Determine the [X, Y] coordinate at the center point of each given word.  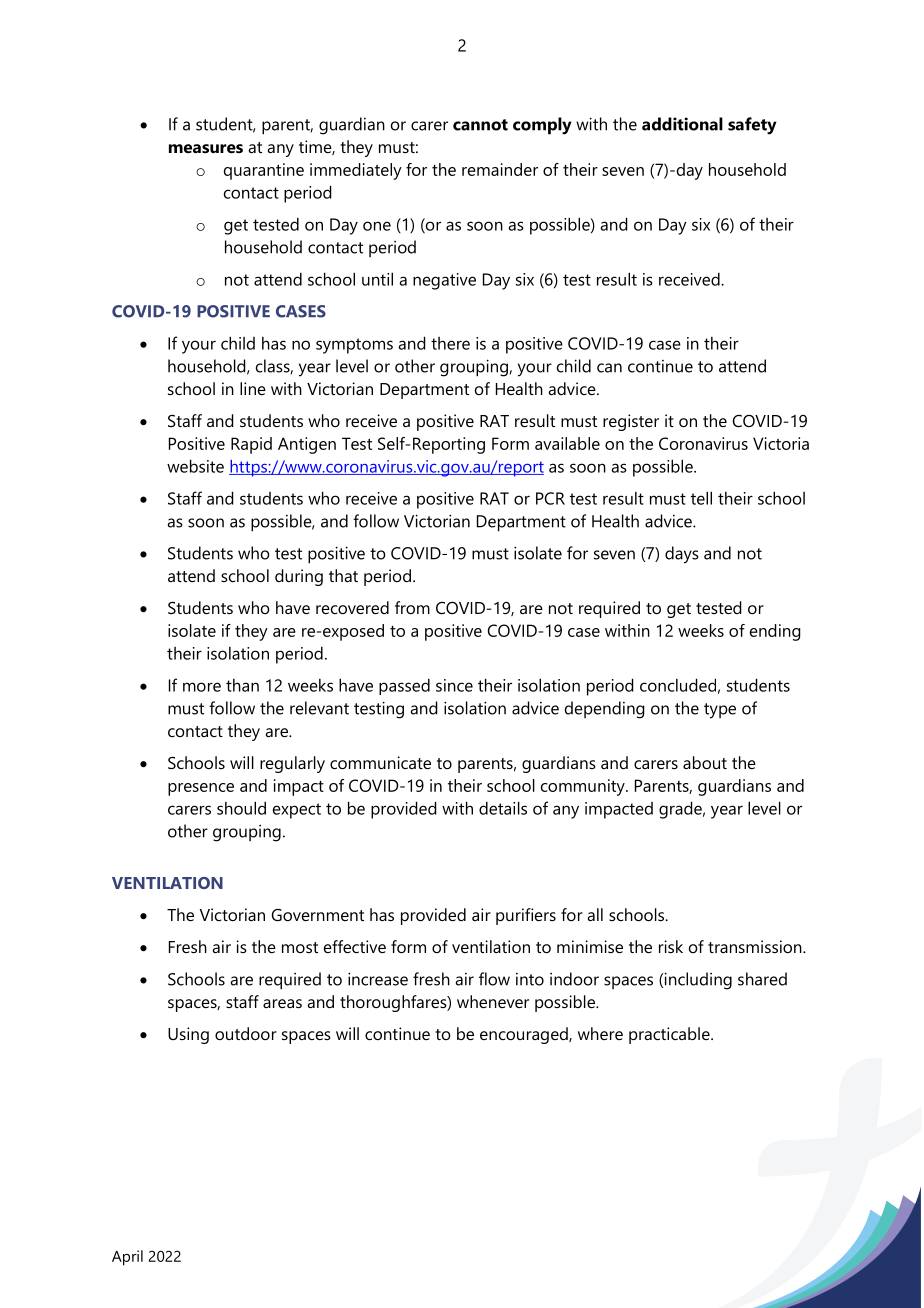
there [450, 343]
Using [188, 1035]
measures [206, 148]
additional [682, 124]
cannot [480, 125]
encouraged [525, 1035]
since [454, 685]
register [631, 422]
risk [671, 946]
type [720, 711]
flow [494, 979]
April [127, 1258]
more [202, 687]
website [195, 466]
